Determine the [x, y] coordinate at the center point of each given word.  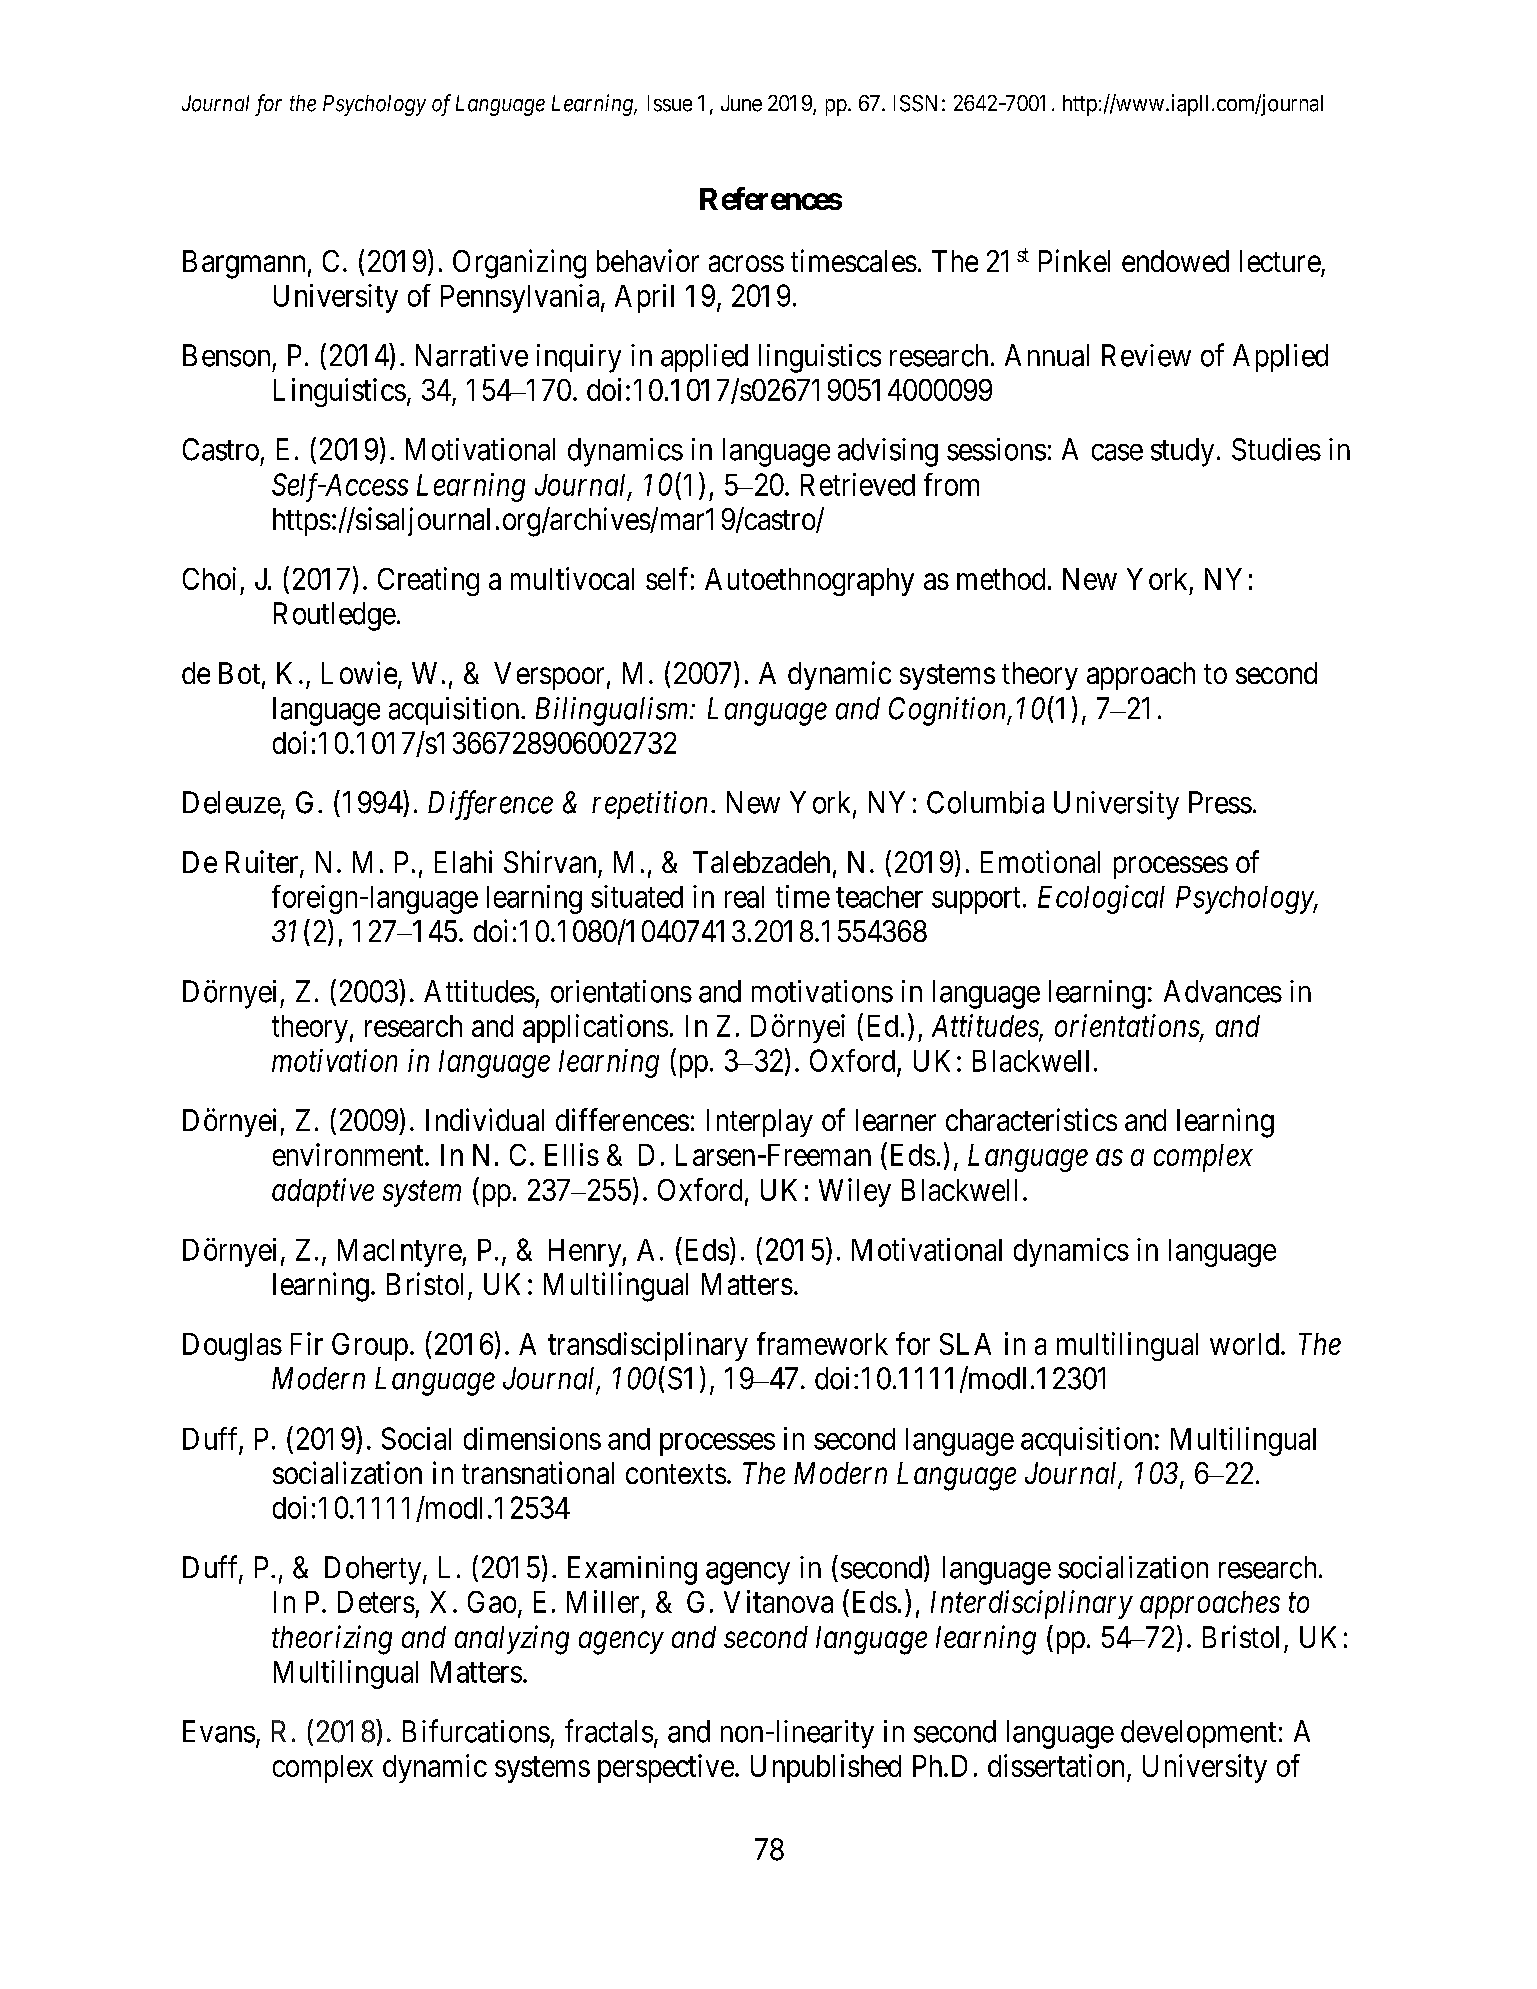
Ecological [1101, 899]
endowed [1175, 261]
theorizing [332, 1640]
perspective [666, 1768]
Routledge [335, 616]
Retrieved [858, 484]
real [744, 897]
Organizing [519, 264]
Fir [307, 1343]
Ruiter [263, 863]
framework [822, 1343]
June [741, 103]
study [1182, 452]
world [1244, 1344]
